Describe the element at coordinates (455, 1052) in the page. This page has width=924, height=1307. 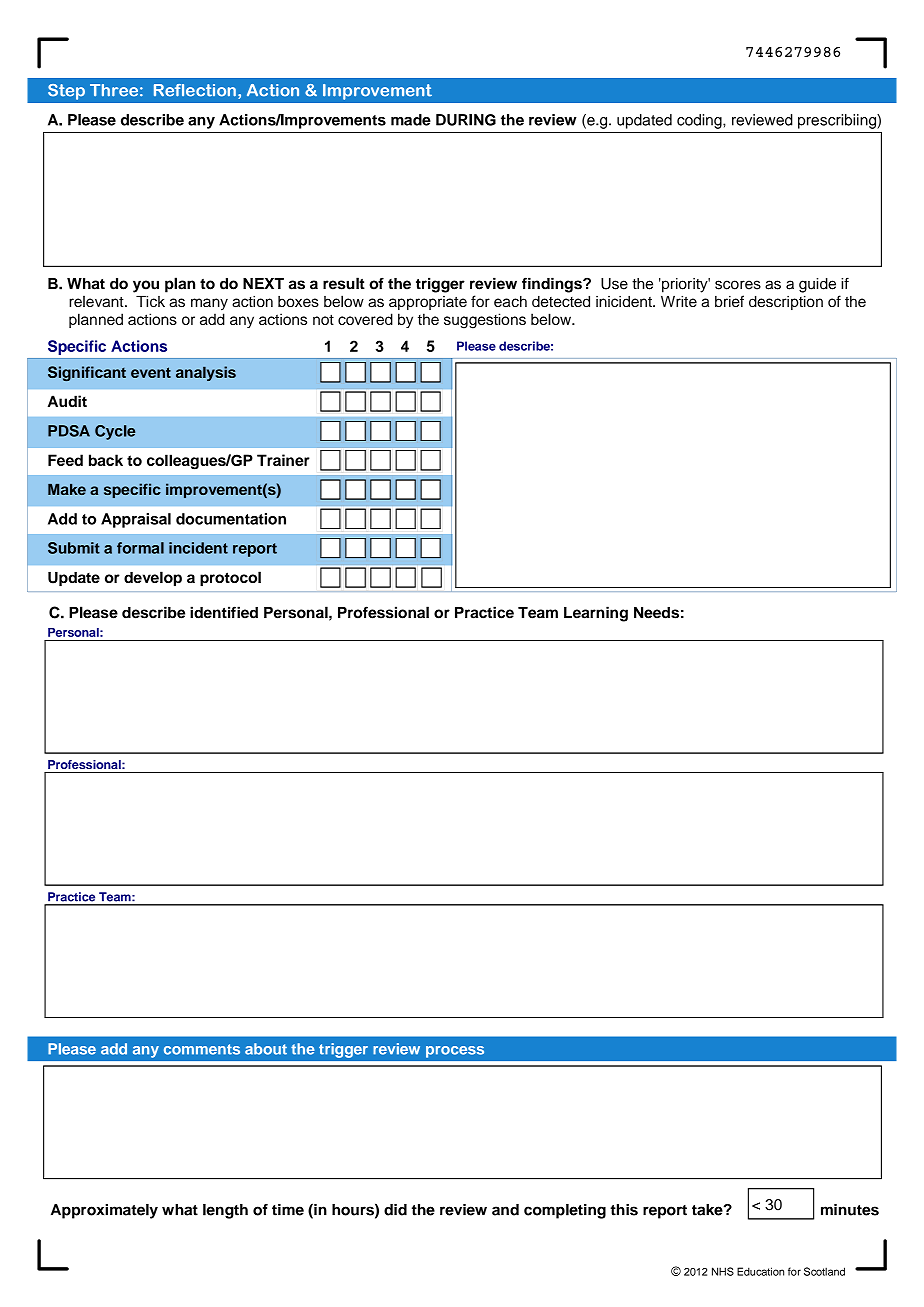
I see `process` at that location.
